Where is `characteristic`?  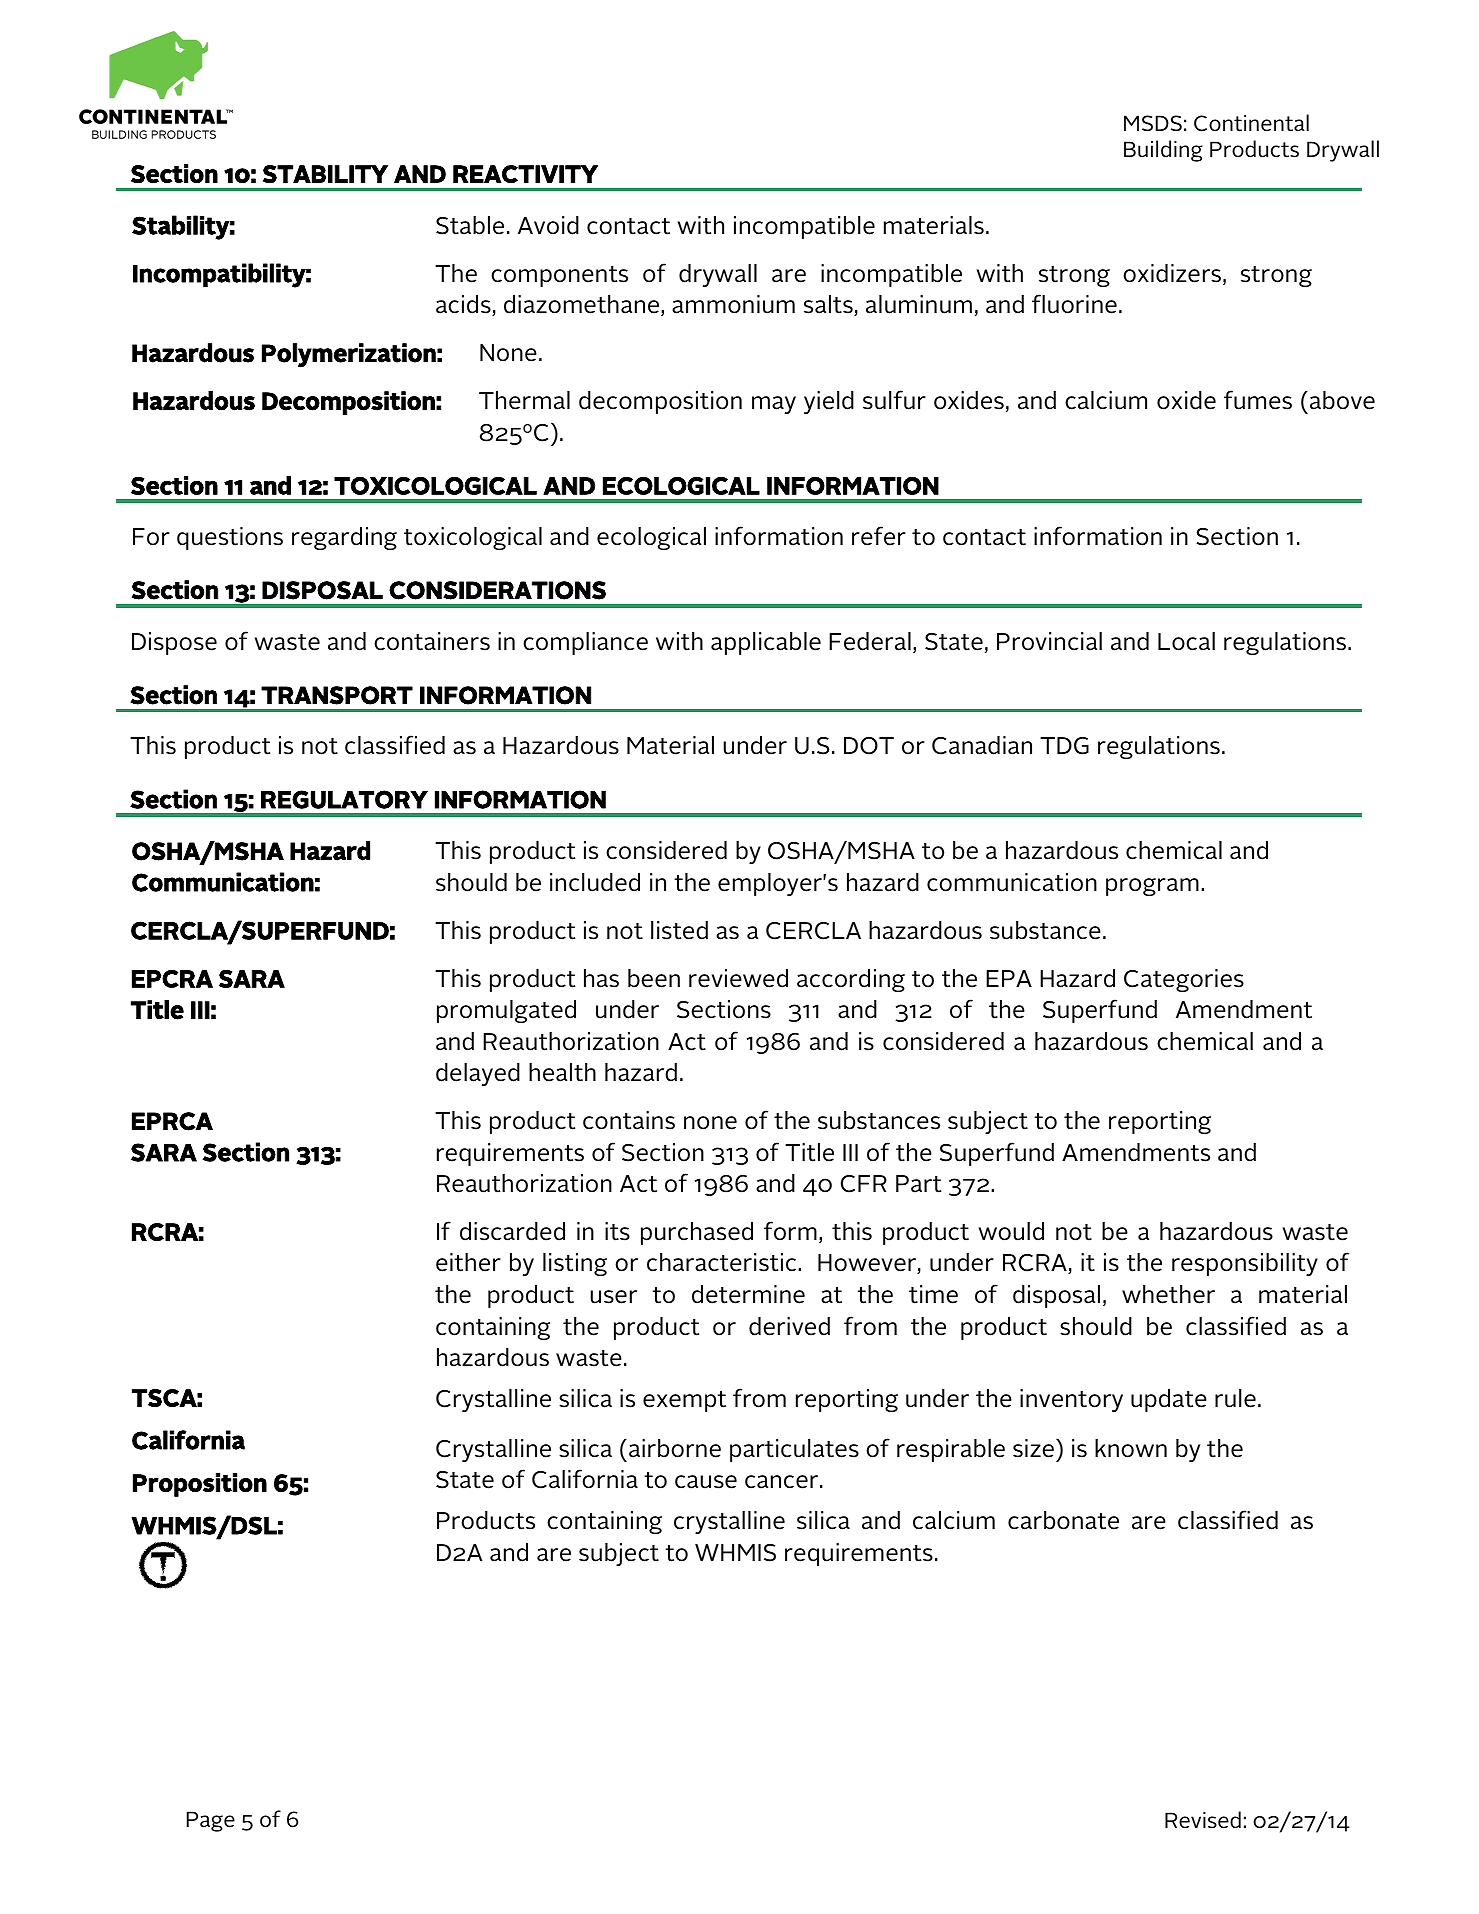
characteristic is located at coordinates (723, 1262).
